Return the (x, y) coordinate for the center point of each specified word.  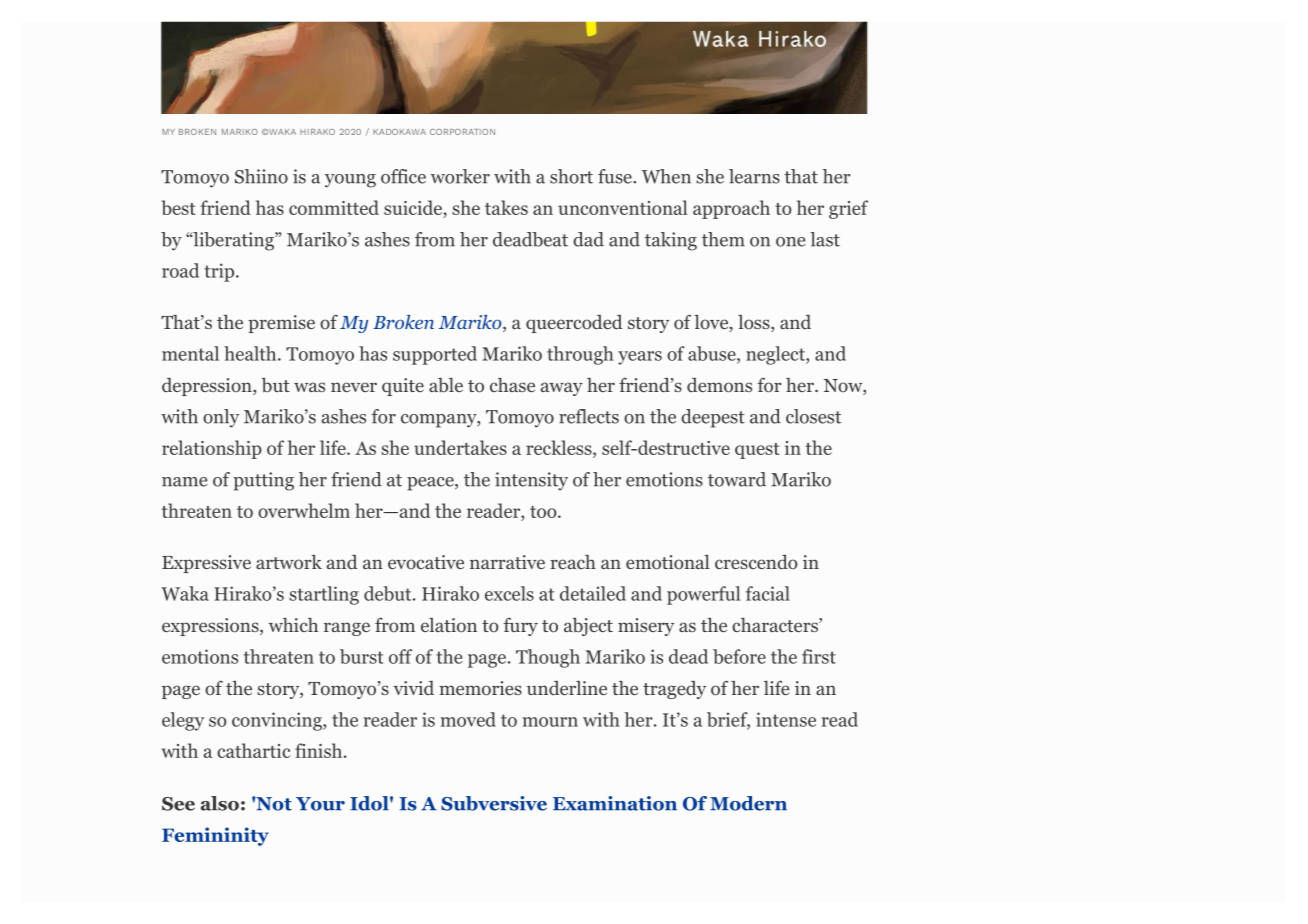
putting (263, 481)
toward (737, 479)
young (350, 181)
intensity (531, 481)
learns (754, 176)
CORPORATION (462, 132)
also (220, 803)
